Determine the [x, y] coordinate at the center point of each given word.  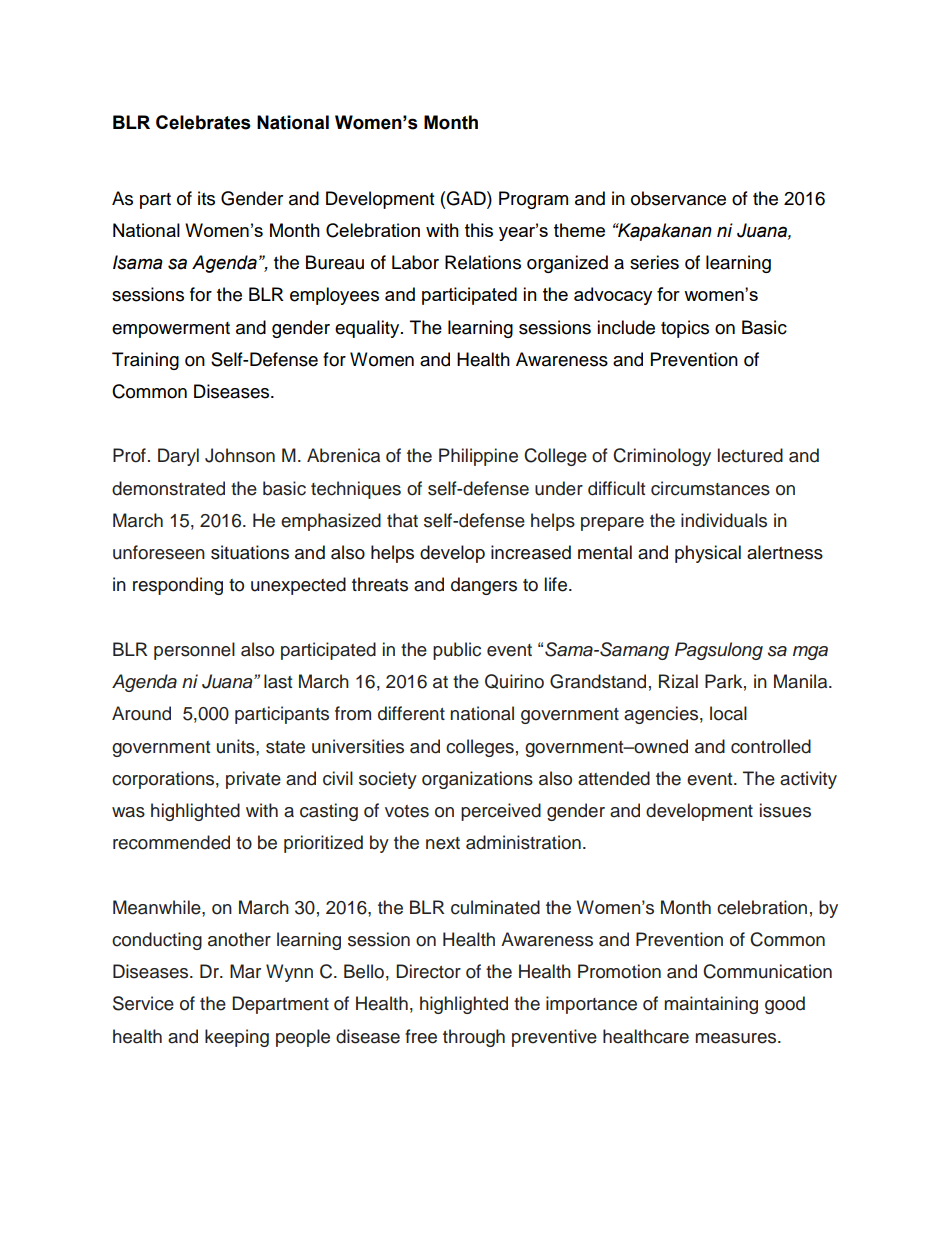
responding [178, 586]
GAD [467, 198]
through [474, 1038]
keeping [237, 1038]
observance [678, 198]
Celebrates [203, 122]
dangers [484, 586]
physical [708, 554]
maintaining [711, 1005]
